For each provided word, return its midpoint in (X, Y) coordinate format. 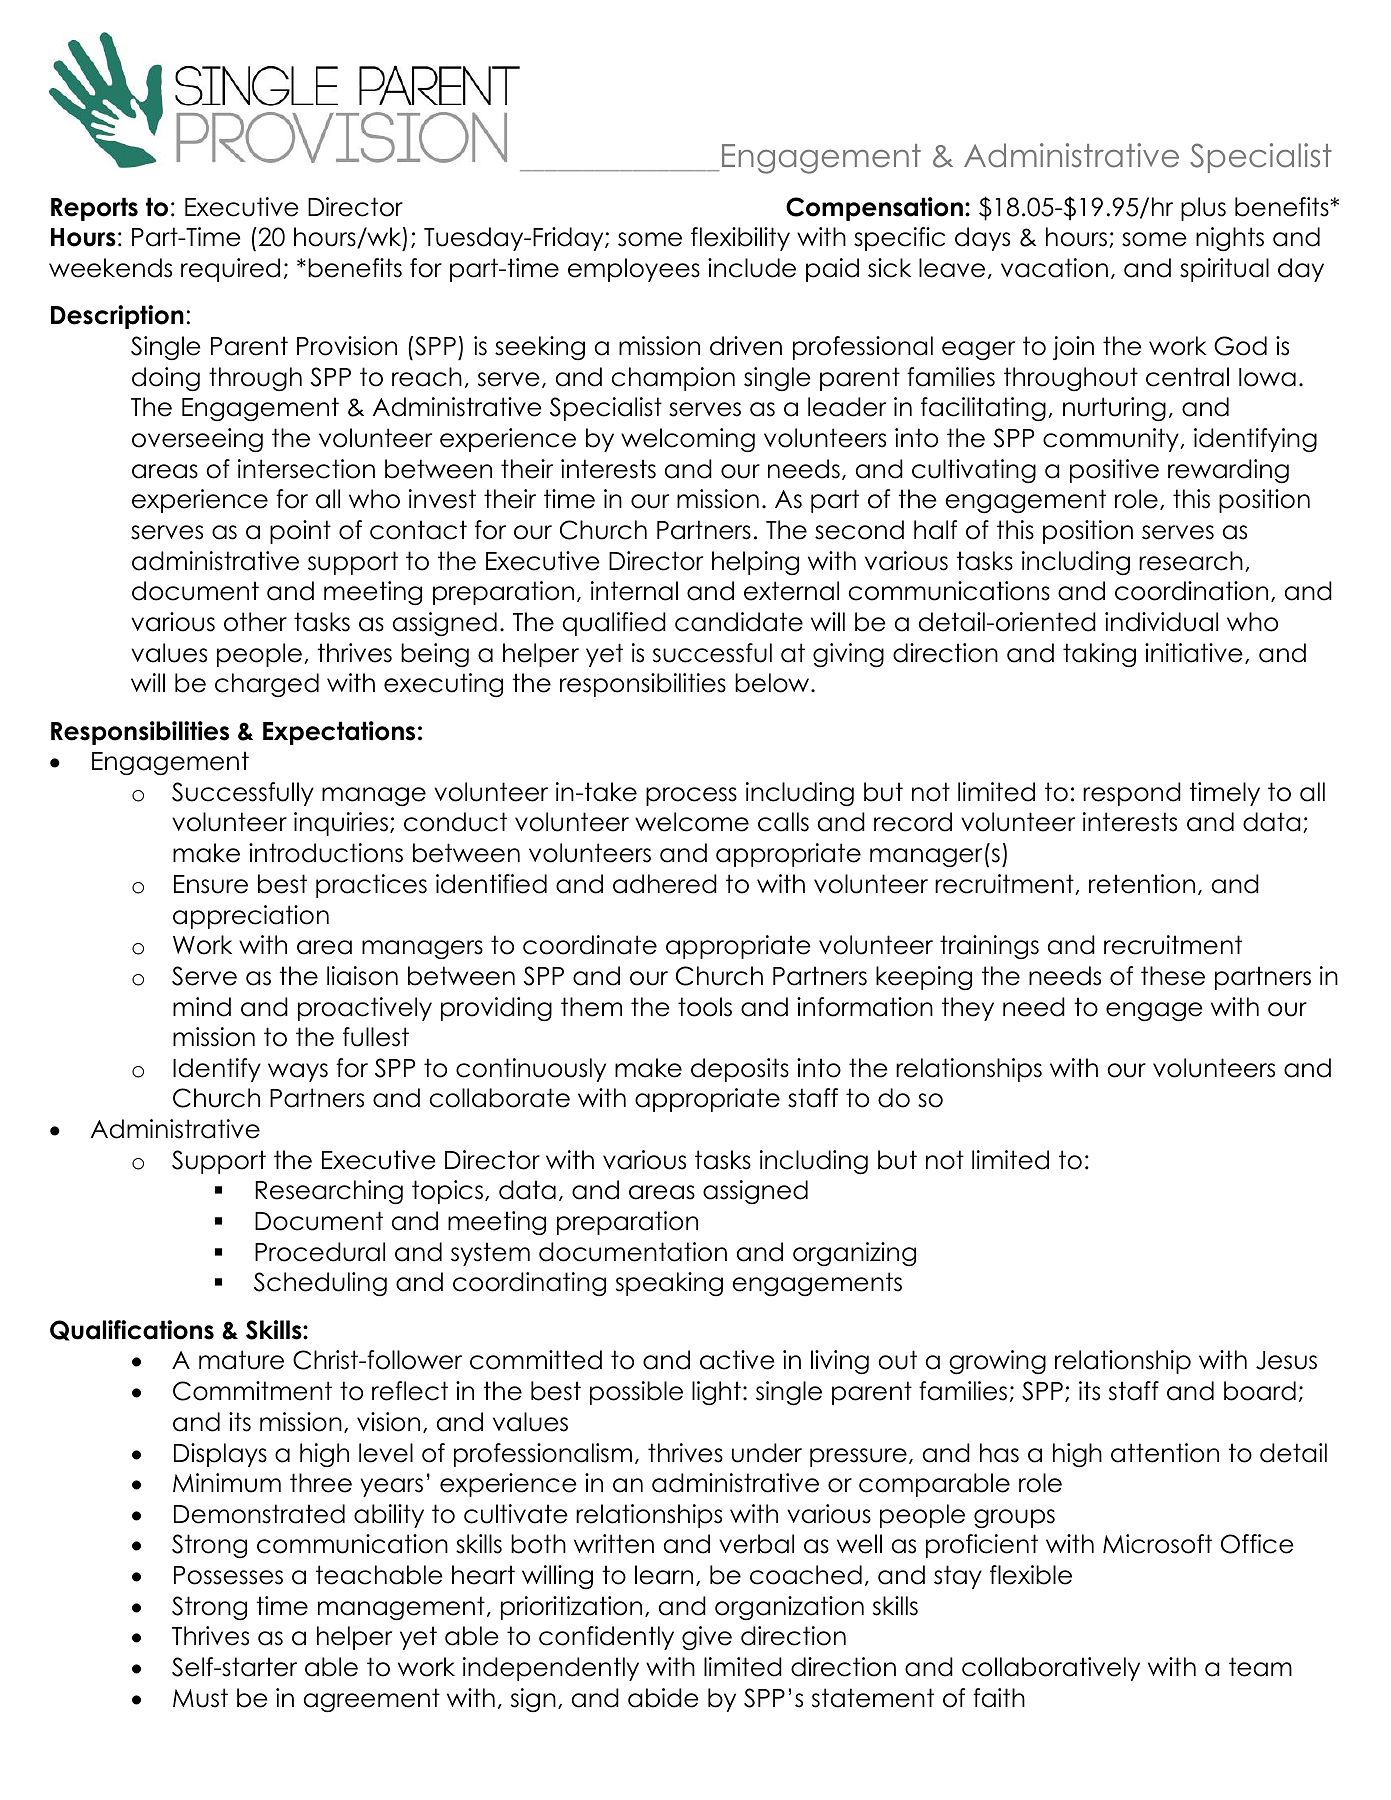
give (707, 1638)
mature (241, 1360)
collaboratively (1051, 1669)
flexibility (740, 239)
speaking (669, 1284)
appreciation (251, 917)
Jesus (1286, 1360)
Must (200, 1698)
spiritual (1224, 270)
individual (1161, 622)
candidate (739, 622)
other (255, 622)
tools (705, 1007)
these (1173, 976)
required (230, 270)
